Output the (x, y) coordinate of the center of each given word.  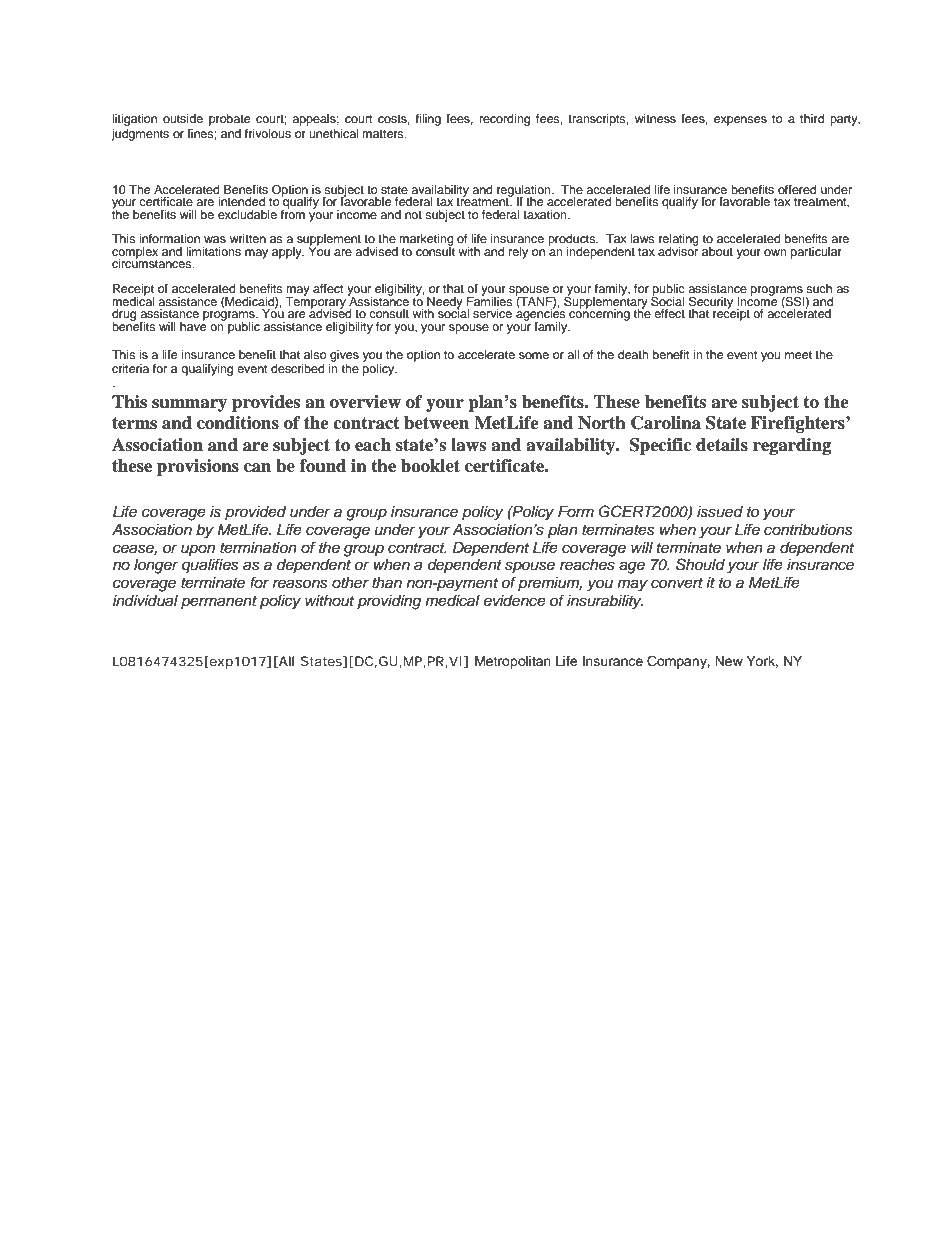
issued (720, 512)
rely (518, 253)
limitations (213, 251)
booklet (430, 466)
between (436, 423)
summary (189, 405)
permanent (219, 602)
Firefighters (799, 424)
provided (255, 513)
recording (505, 120)
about (717, 251)
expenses (740, 121)
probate (230, 120)
